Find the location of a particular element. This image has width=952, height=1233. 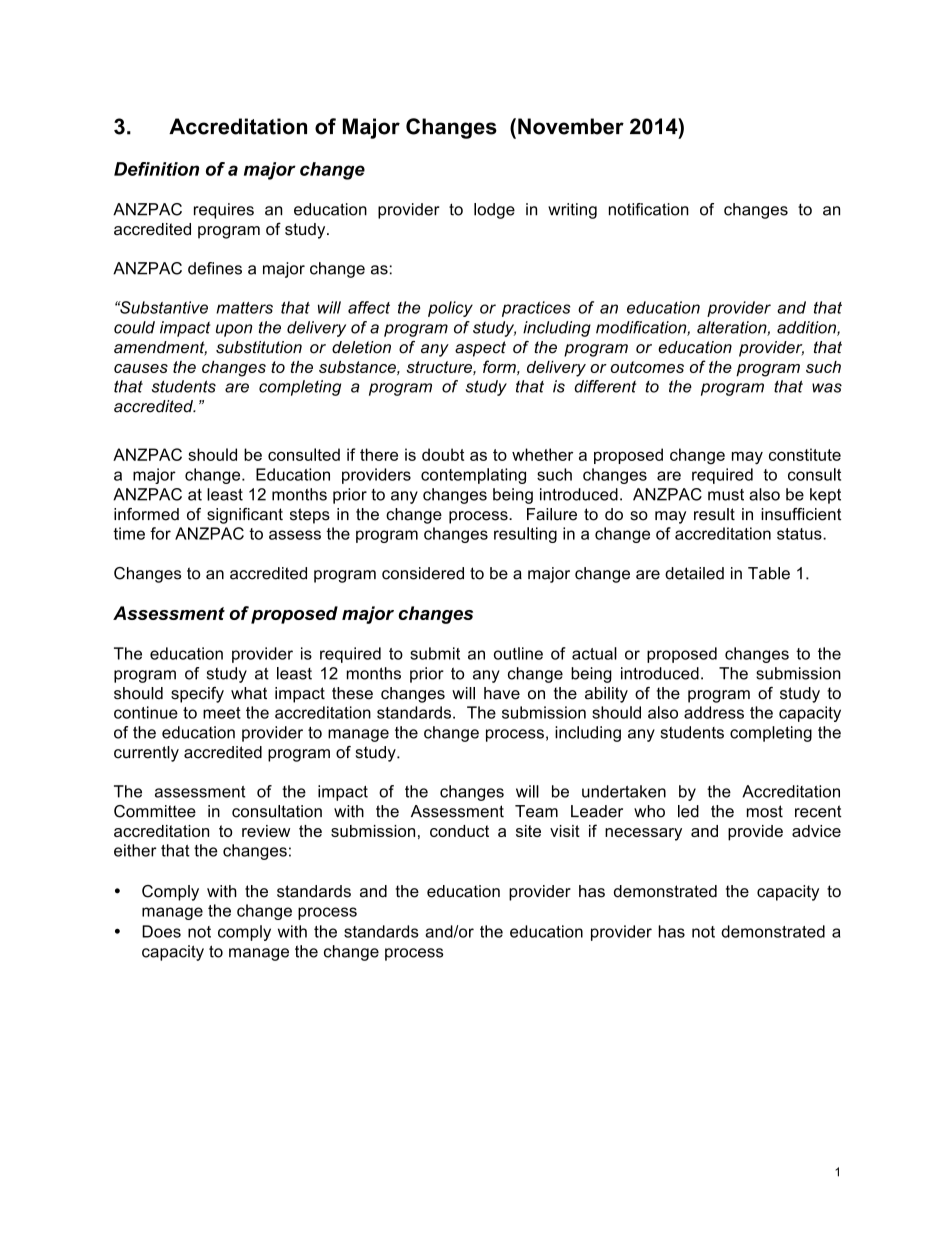

conduct is located at coordinates (459, 831).
